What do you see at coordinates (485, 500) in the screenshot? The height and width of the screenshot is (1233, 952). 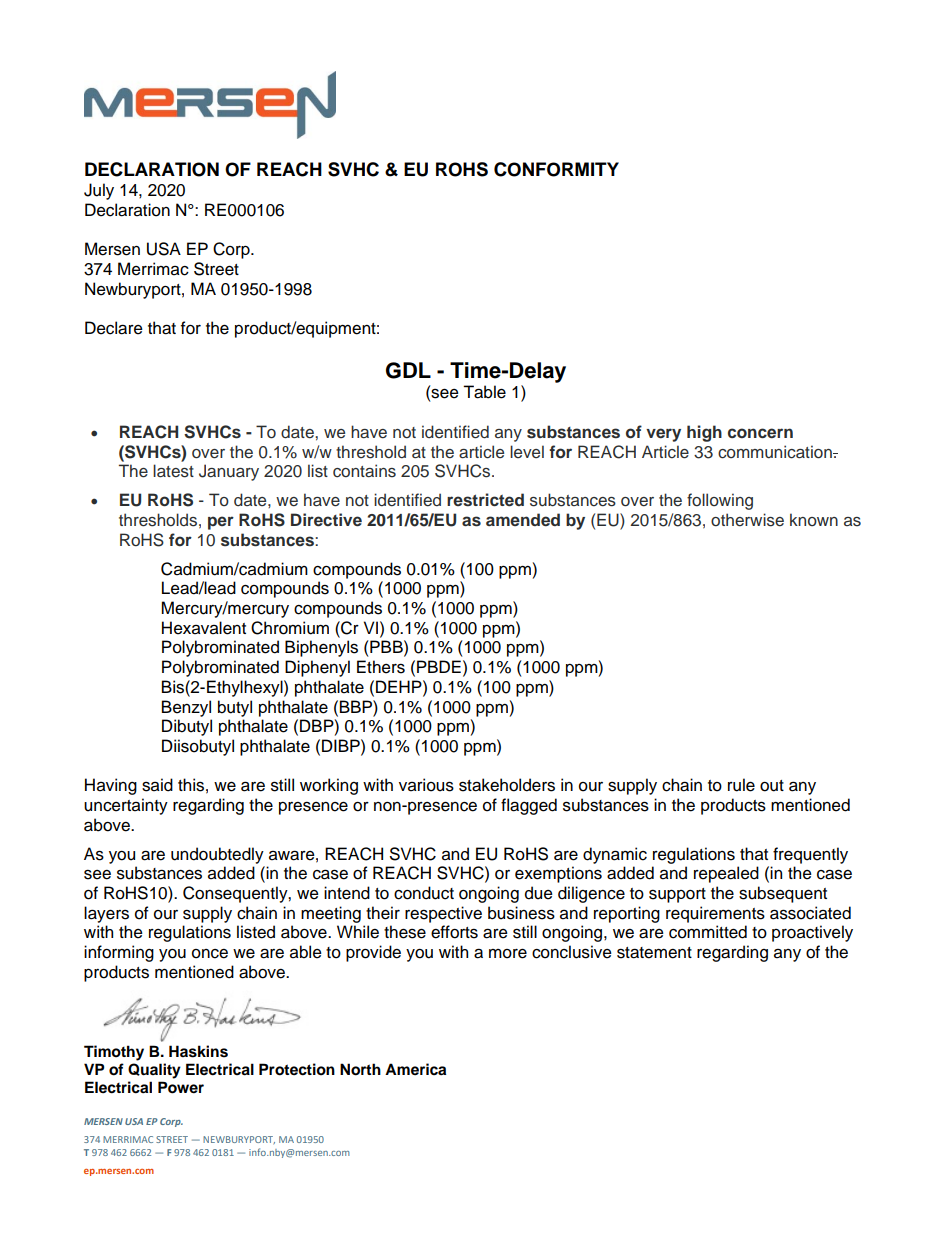 I see `restricted` at bounding box center [485, 500].
